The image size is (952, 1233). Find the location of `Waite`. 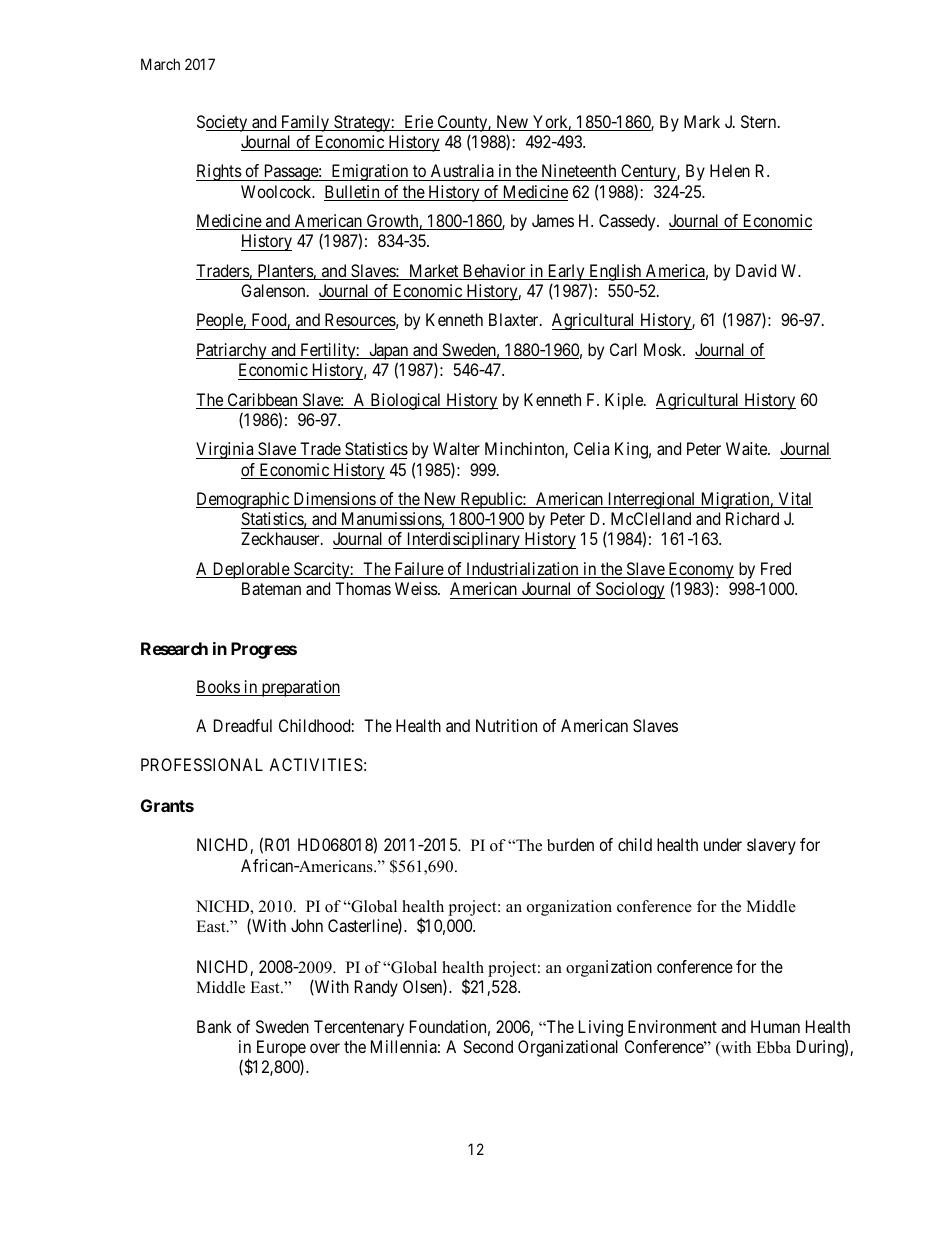

Waite is located at coordinates (747, 448).
